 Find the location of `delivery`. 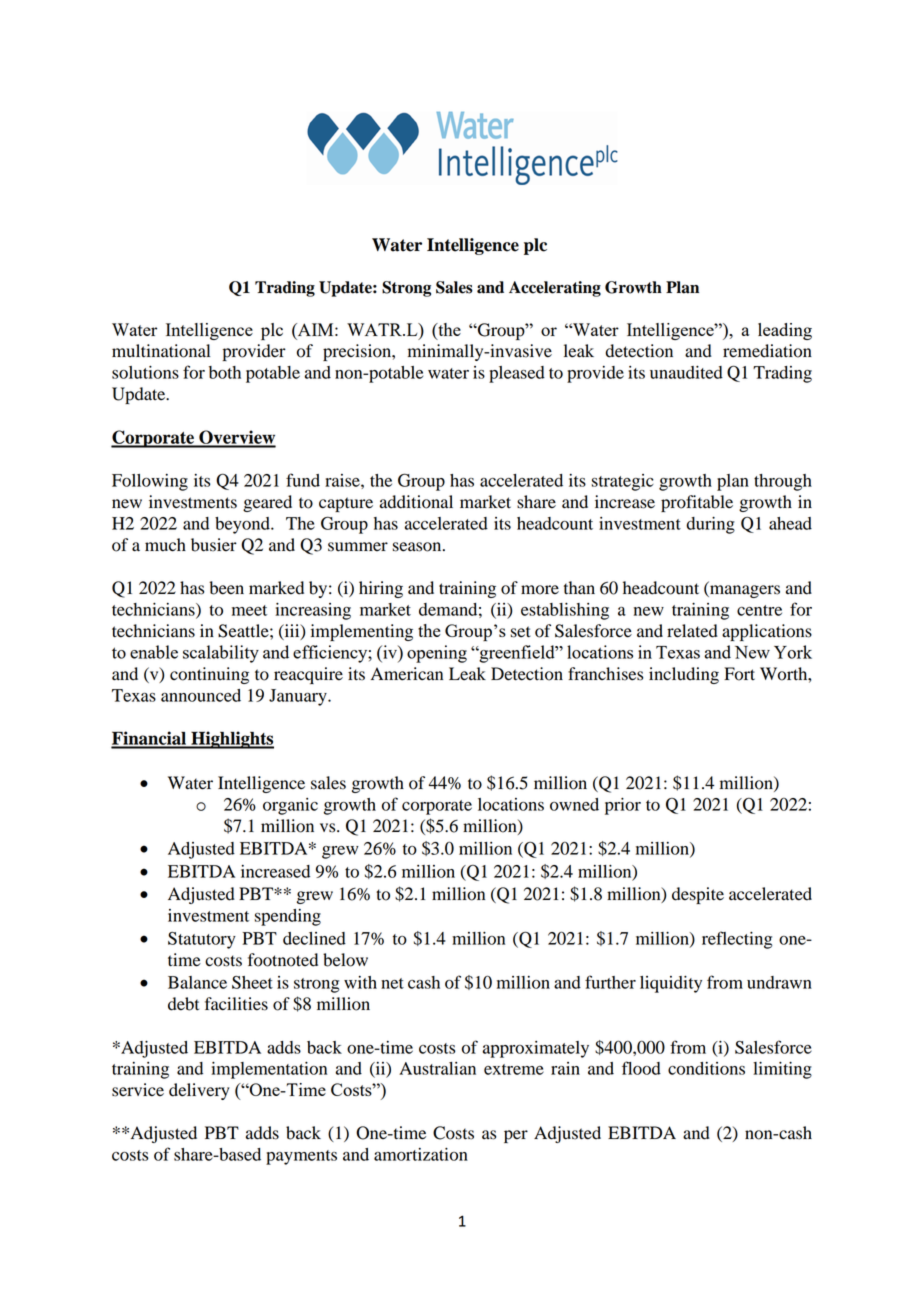

delivery is located at coordinates (199, 1091).
